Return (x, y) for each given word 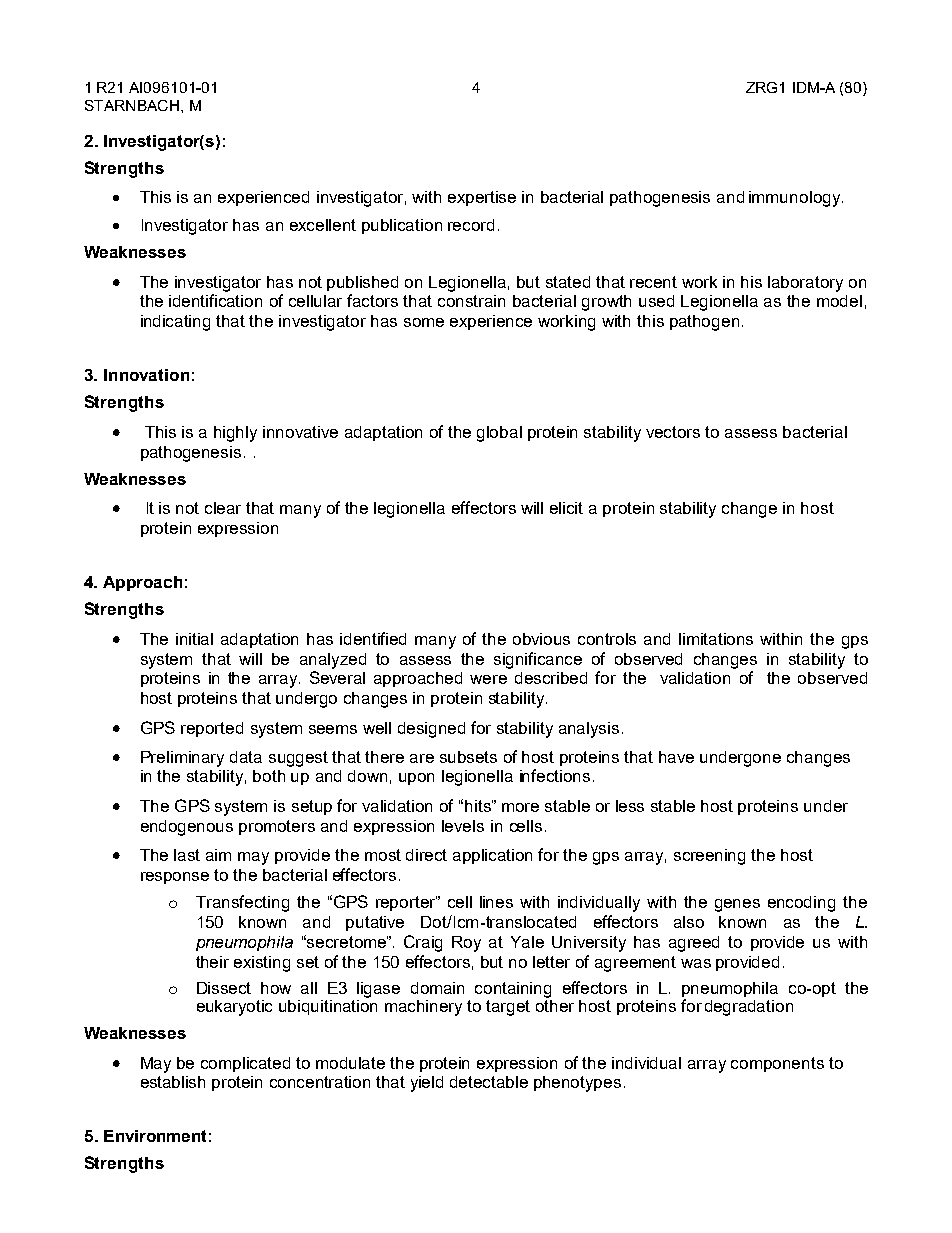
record (471, 225)
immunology (794, 199)
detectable (489, 1082)
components (777, 1064)
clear (223, 508)
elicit (566, 508)
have (676, 757)
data (246, 757)
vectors (673, 432)
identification (215, 300)
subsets (468, 757)
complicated (245, 1064)
